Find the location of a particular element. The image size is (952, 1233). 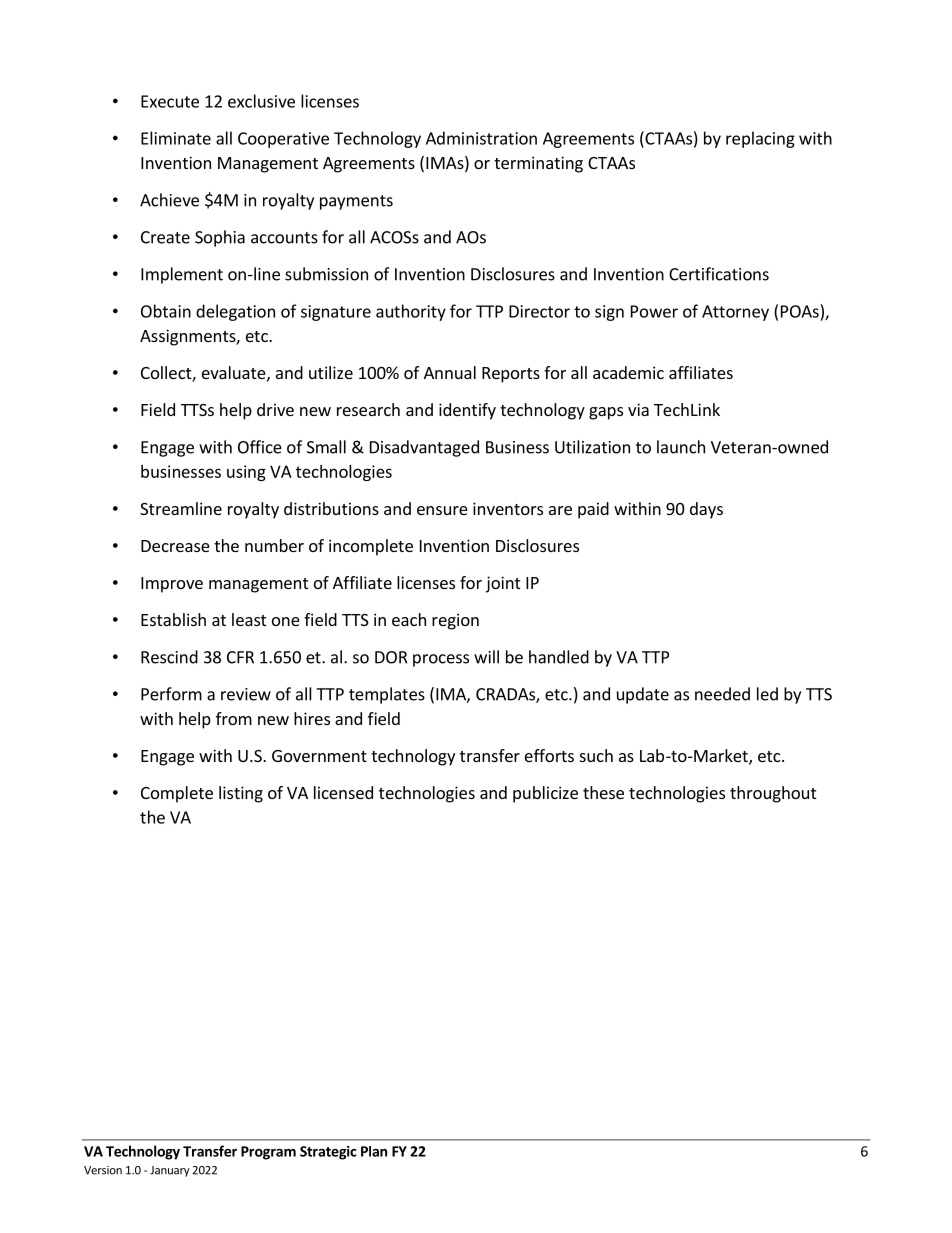

licensed is located at coordinates (343, 792).
